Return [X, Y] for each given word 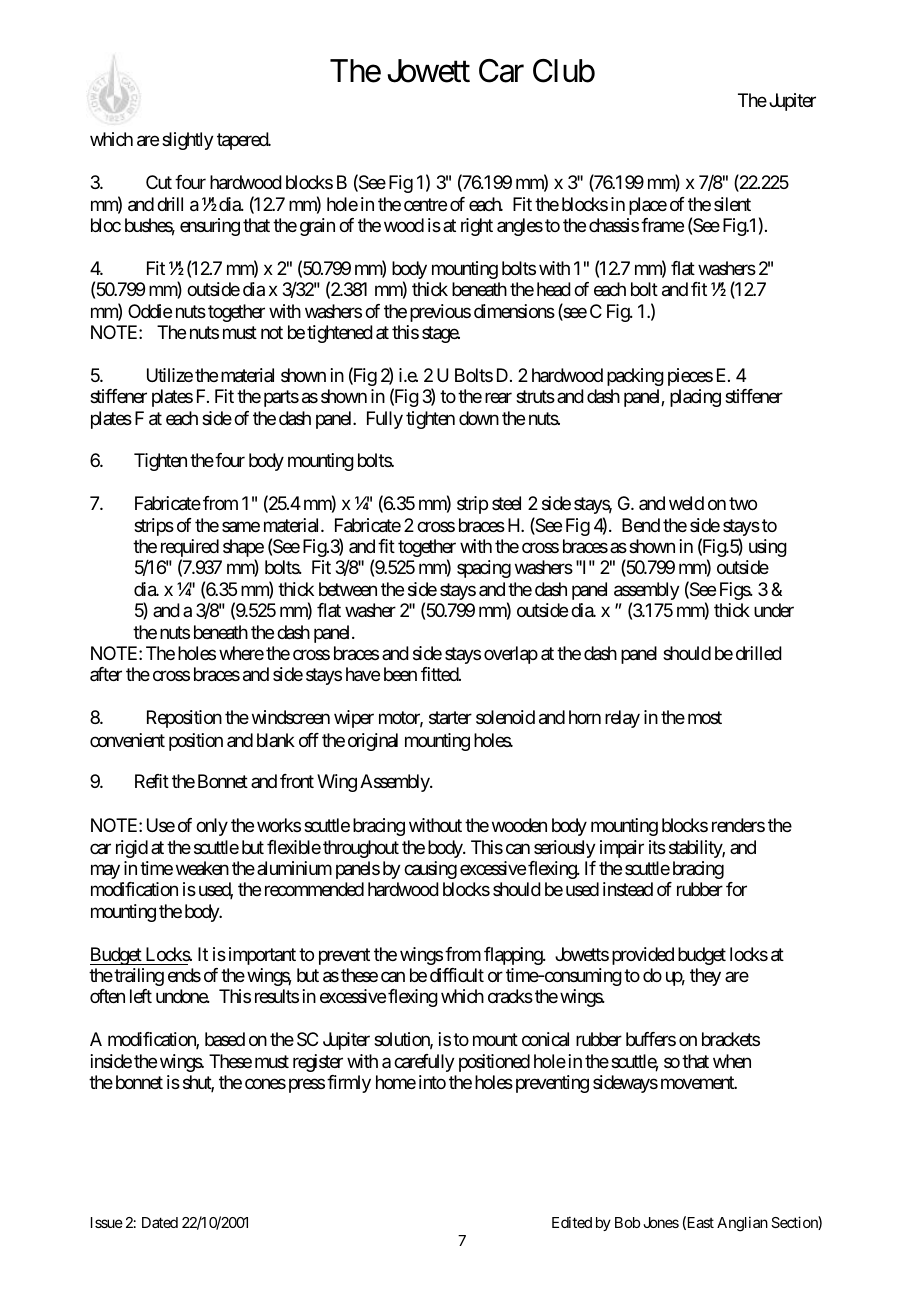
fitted [440, 674]
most [705, 718]
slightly [188, 141]
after [106, 674]
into [432, 1082]
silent [732, 204]
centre [425, 204]
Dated [160, 1222]
